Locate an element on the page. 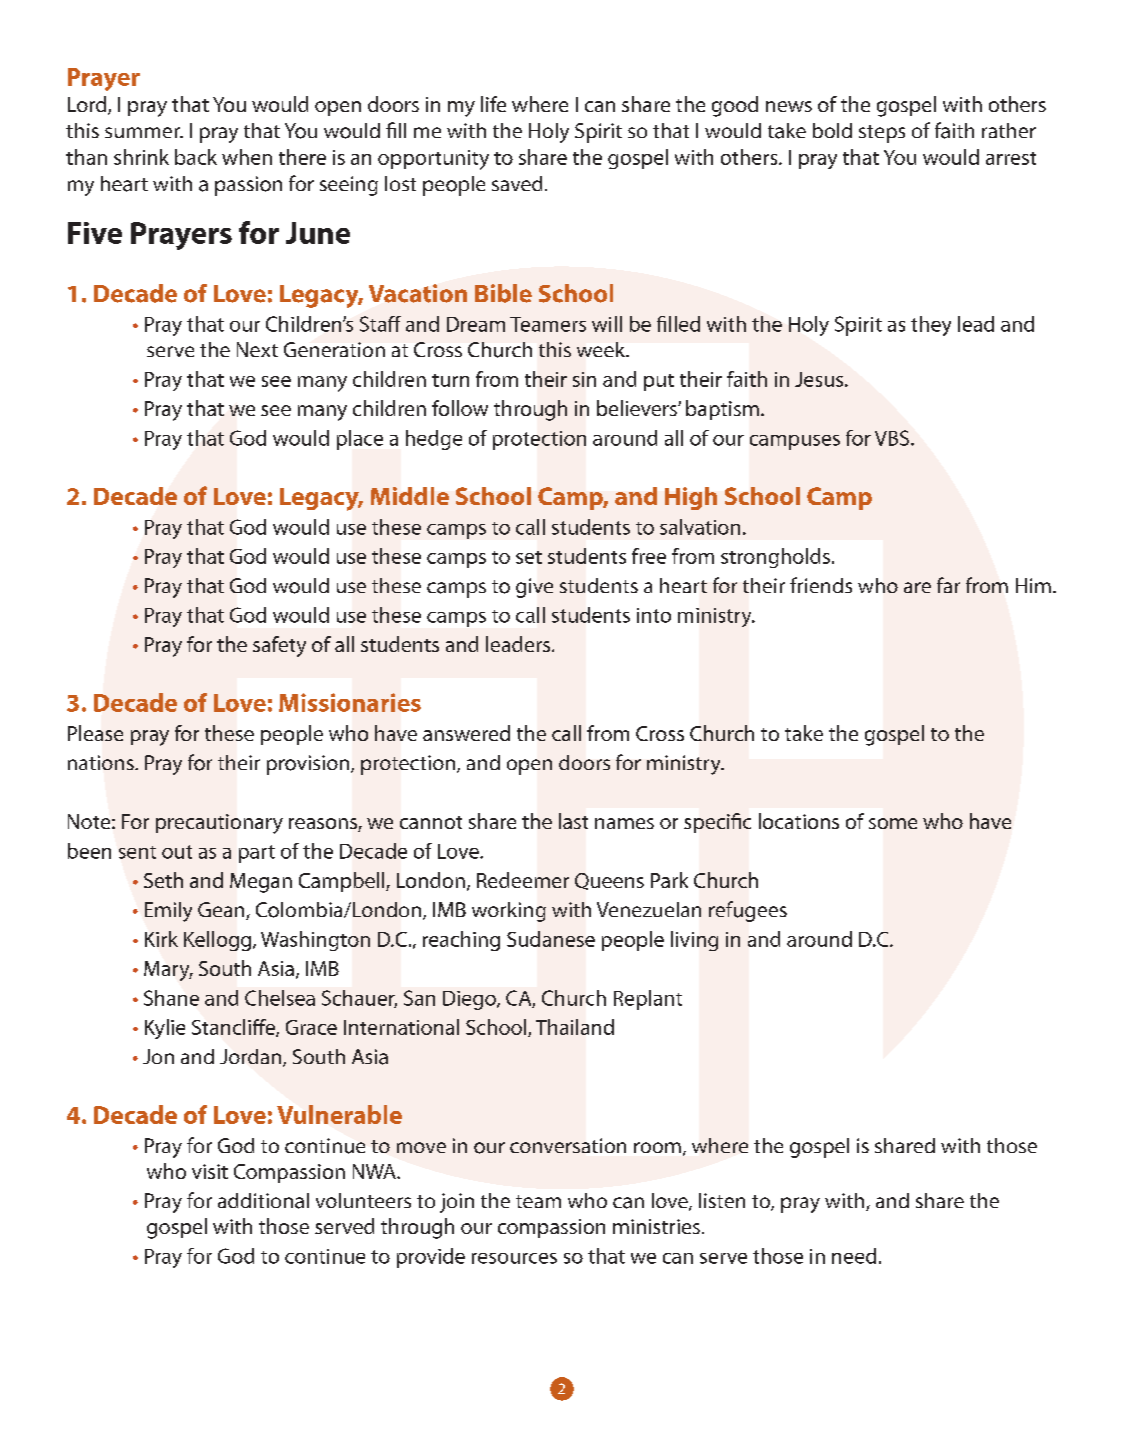  some is located at coordinates (893, 823).
